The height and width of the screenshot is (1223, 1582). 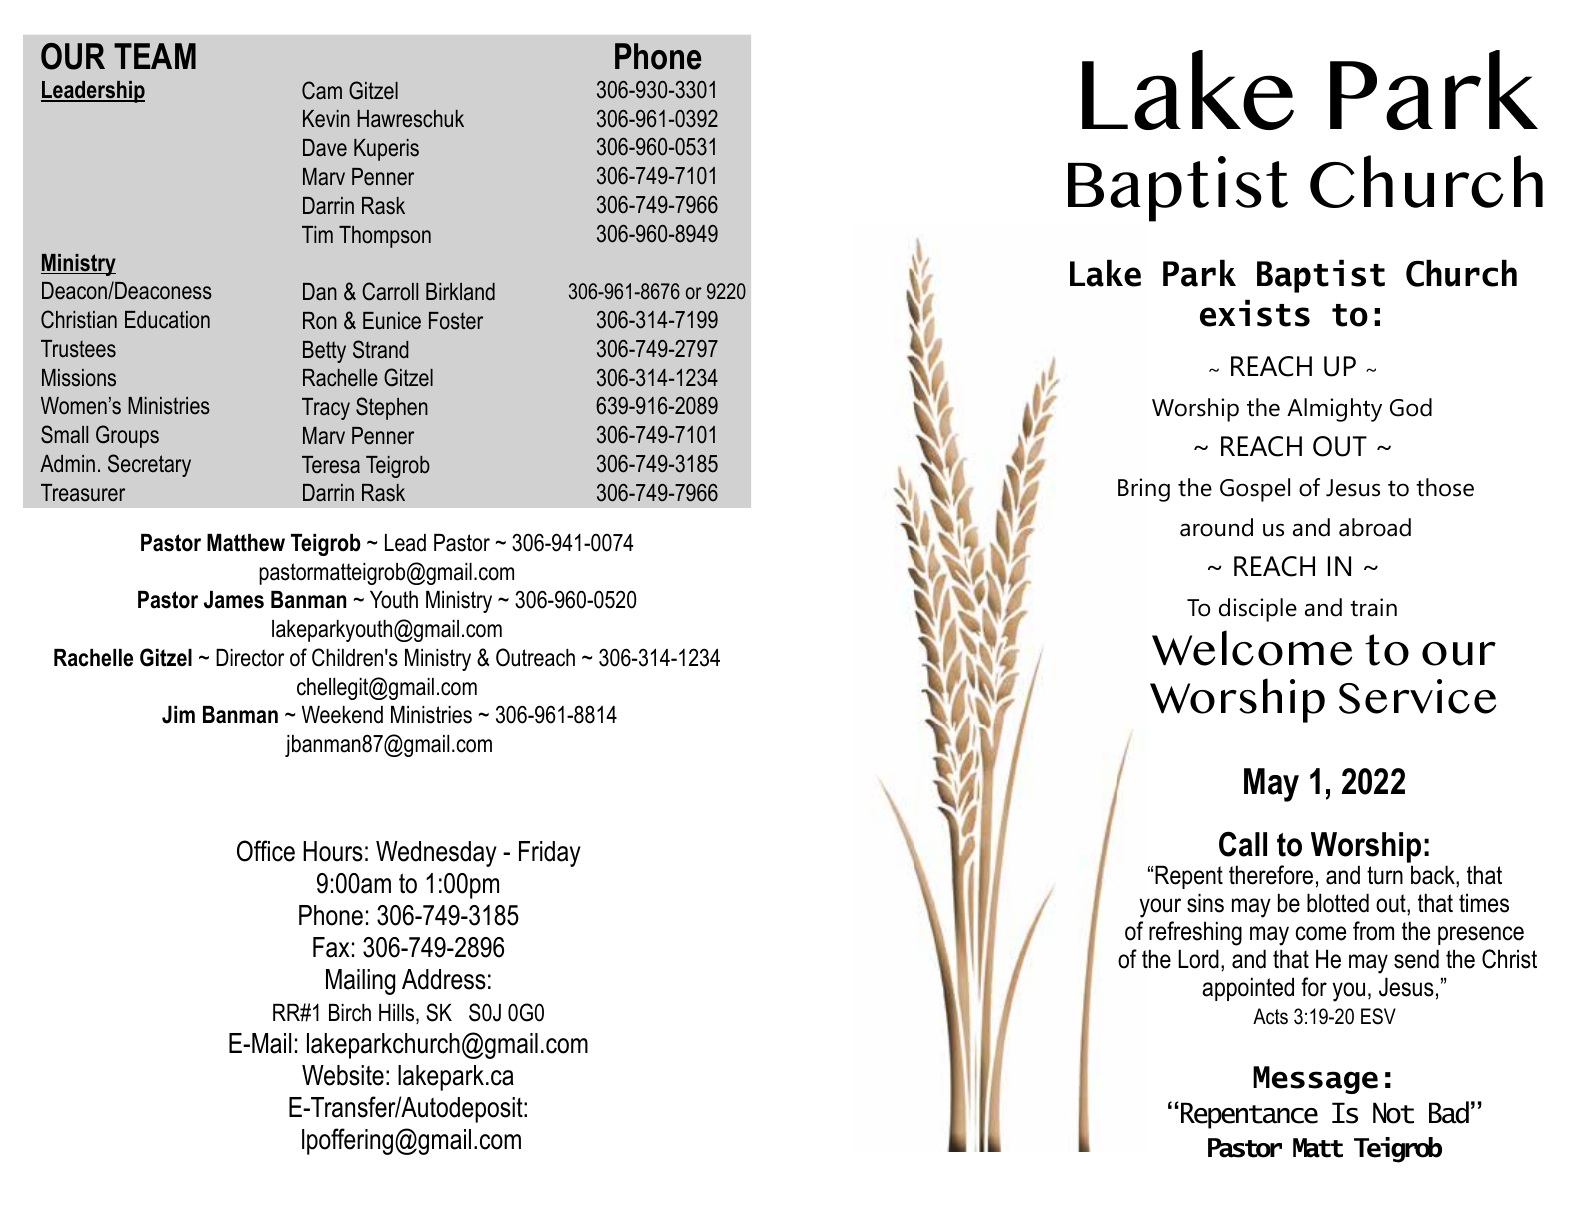 I want to click on James, so click(x=234, y=600).
